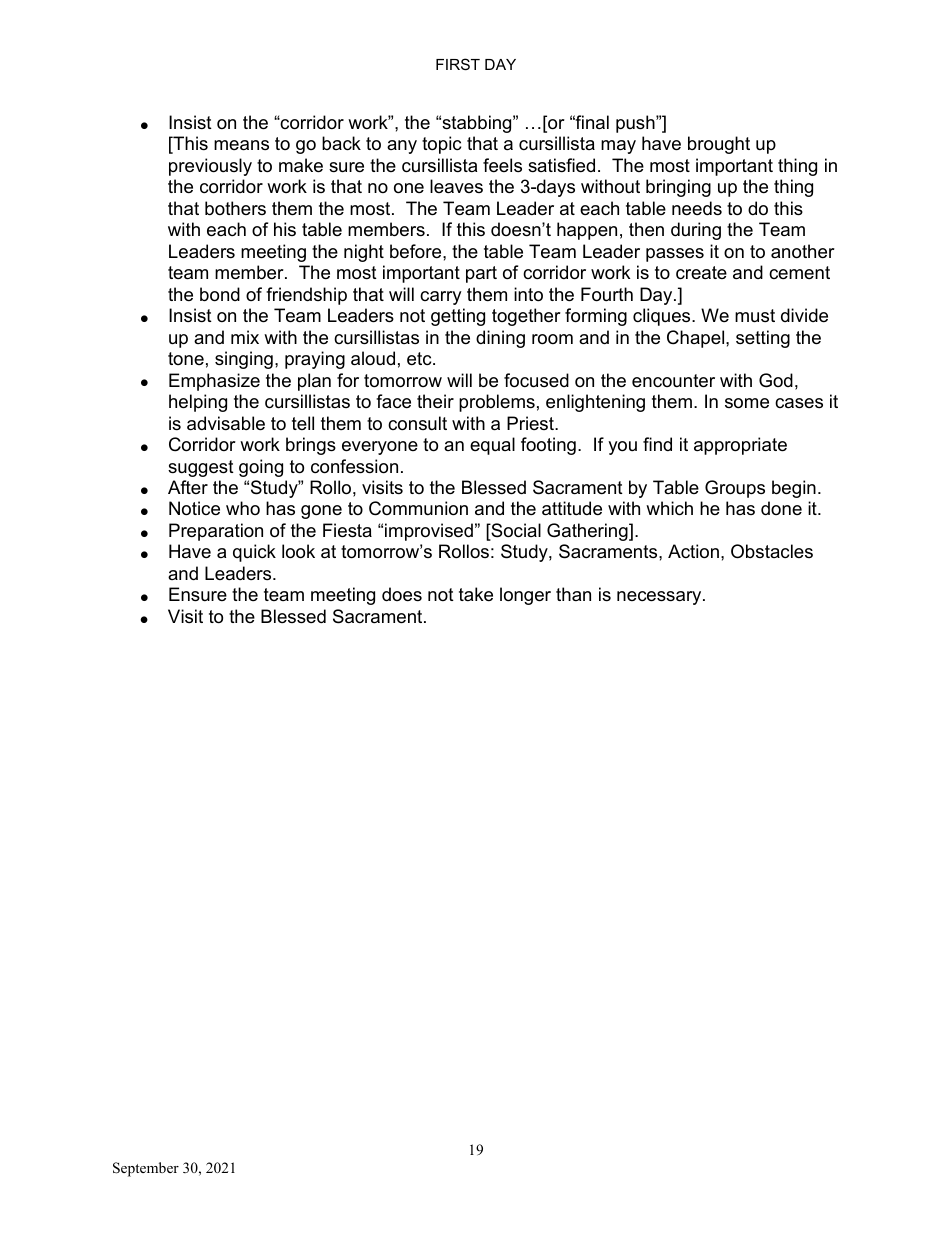 The image size is (952, 1233). Describe the element at coordinates (719, 145) in the document. I see `brought` at that location.
